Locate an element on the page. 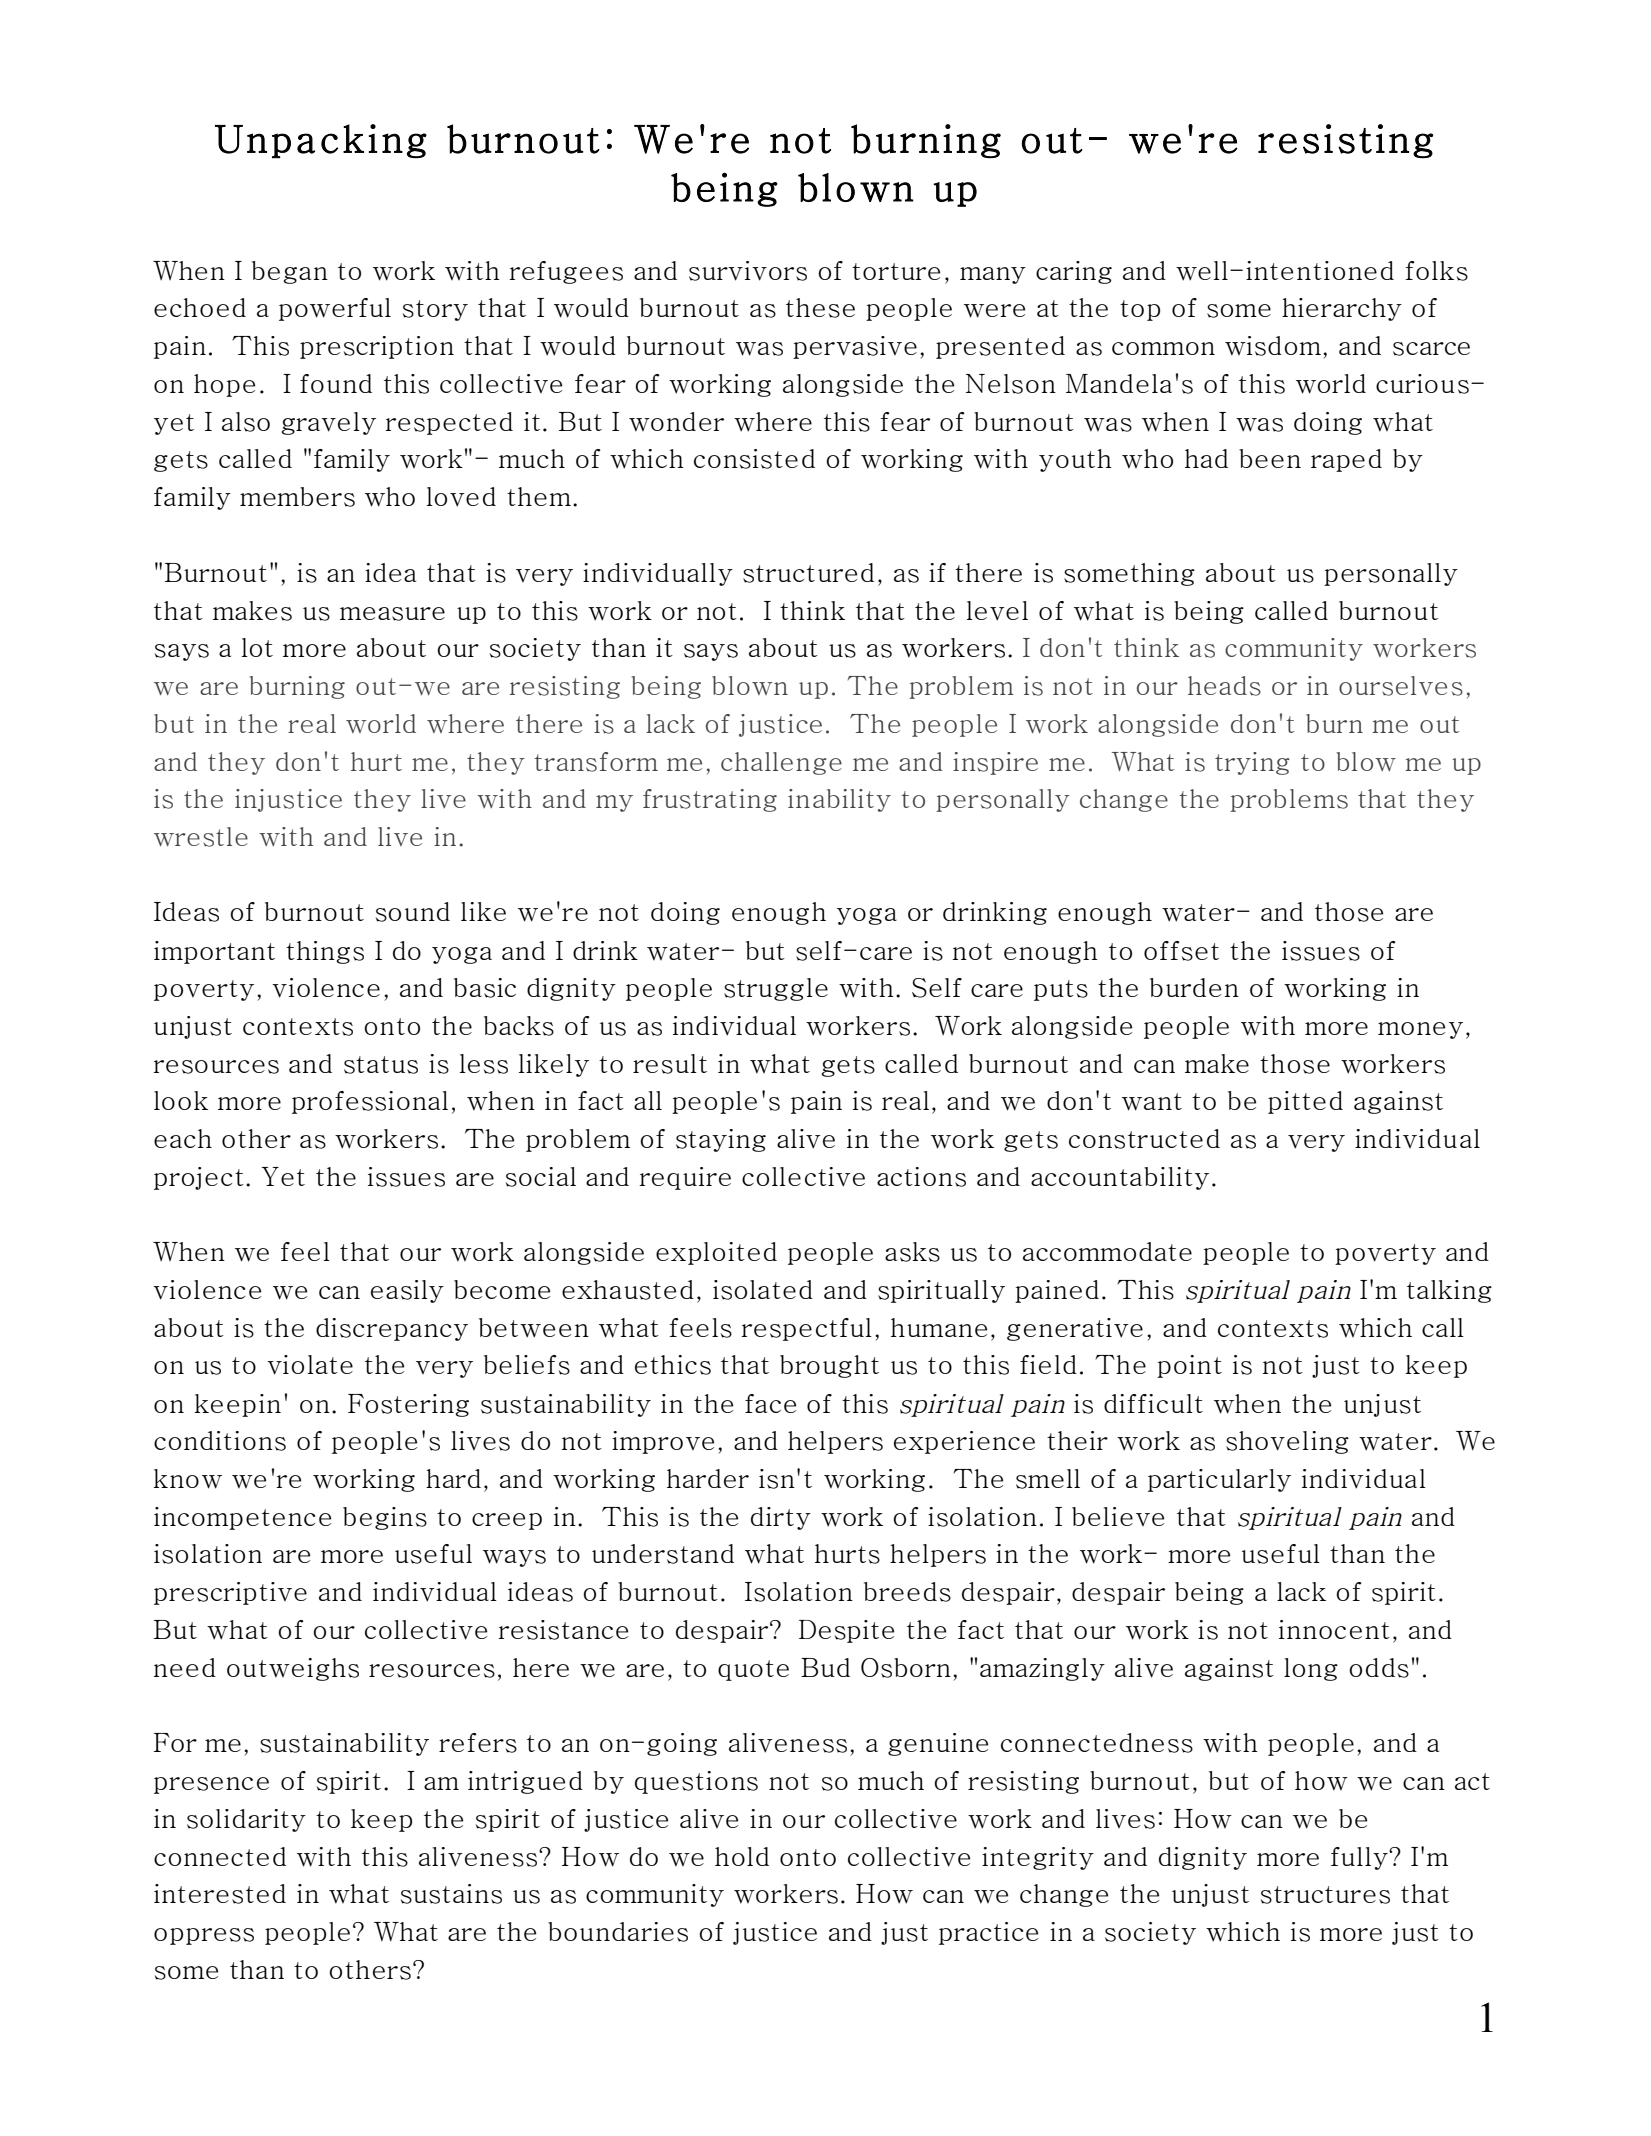  Unpacking is located at coordinates (321, 141).
